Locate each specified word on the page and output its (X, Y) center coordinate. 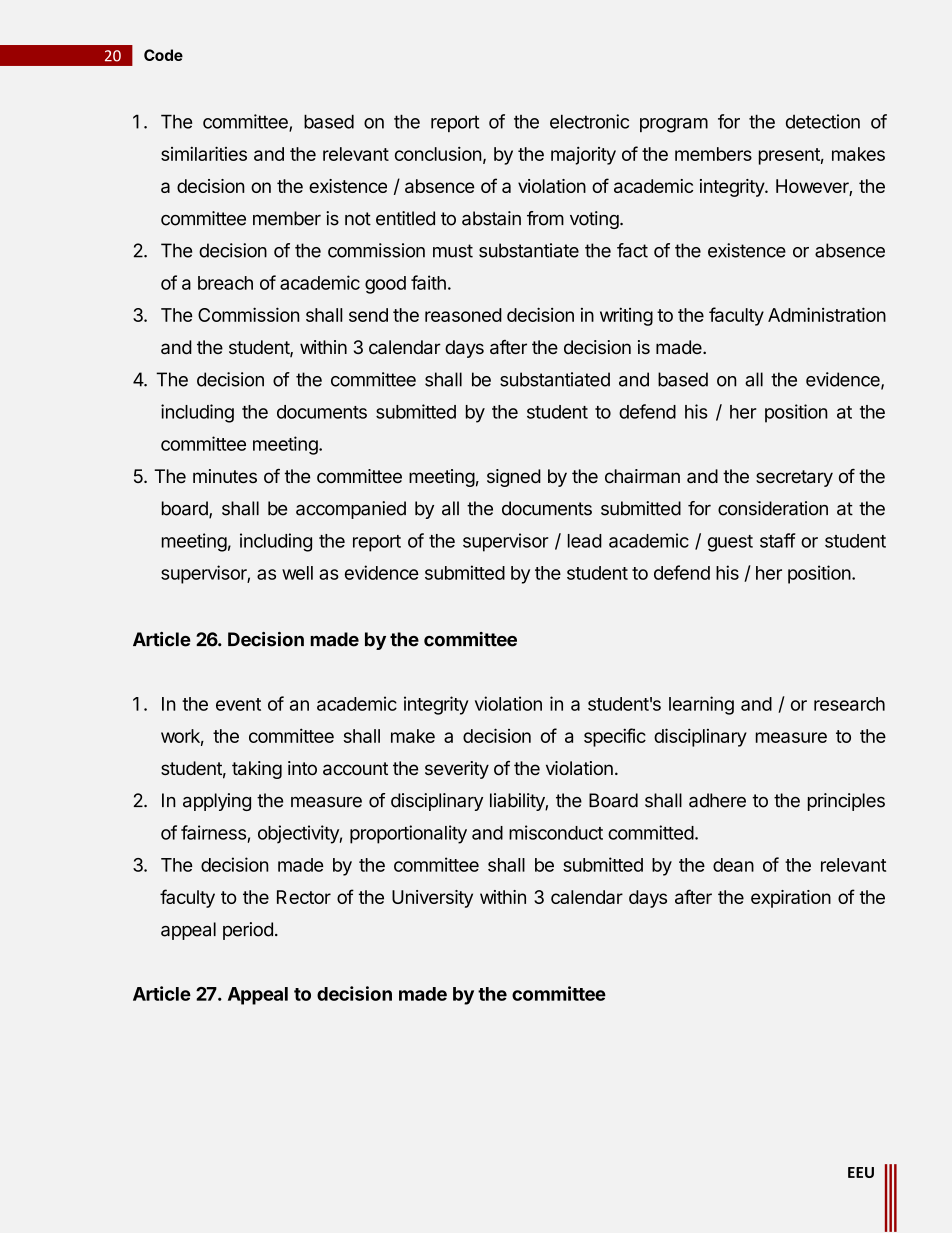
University (432, 899)
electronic (589, 121)
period (248, 931)
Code (163, 55)
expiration (791, 899)
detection (823, 121)
